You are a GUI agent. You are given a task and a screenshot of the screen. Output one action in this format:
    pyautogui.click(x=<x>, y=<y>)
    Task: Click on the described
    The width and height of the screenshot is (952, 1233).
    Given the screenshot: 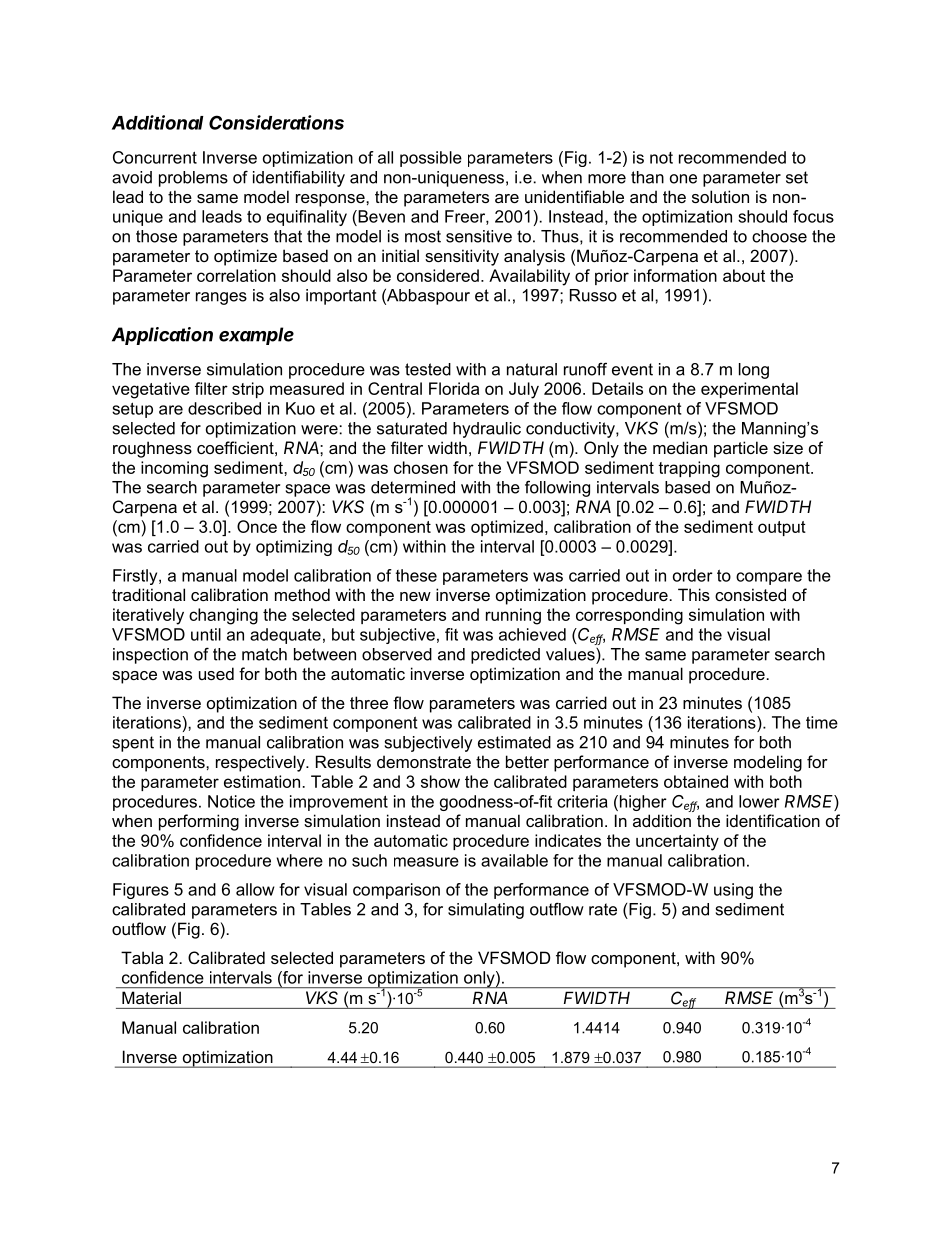 What is the action you would take?
    pyautogui.click(x=224, y=408)
